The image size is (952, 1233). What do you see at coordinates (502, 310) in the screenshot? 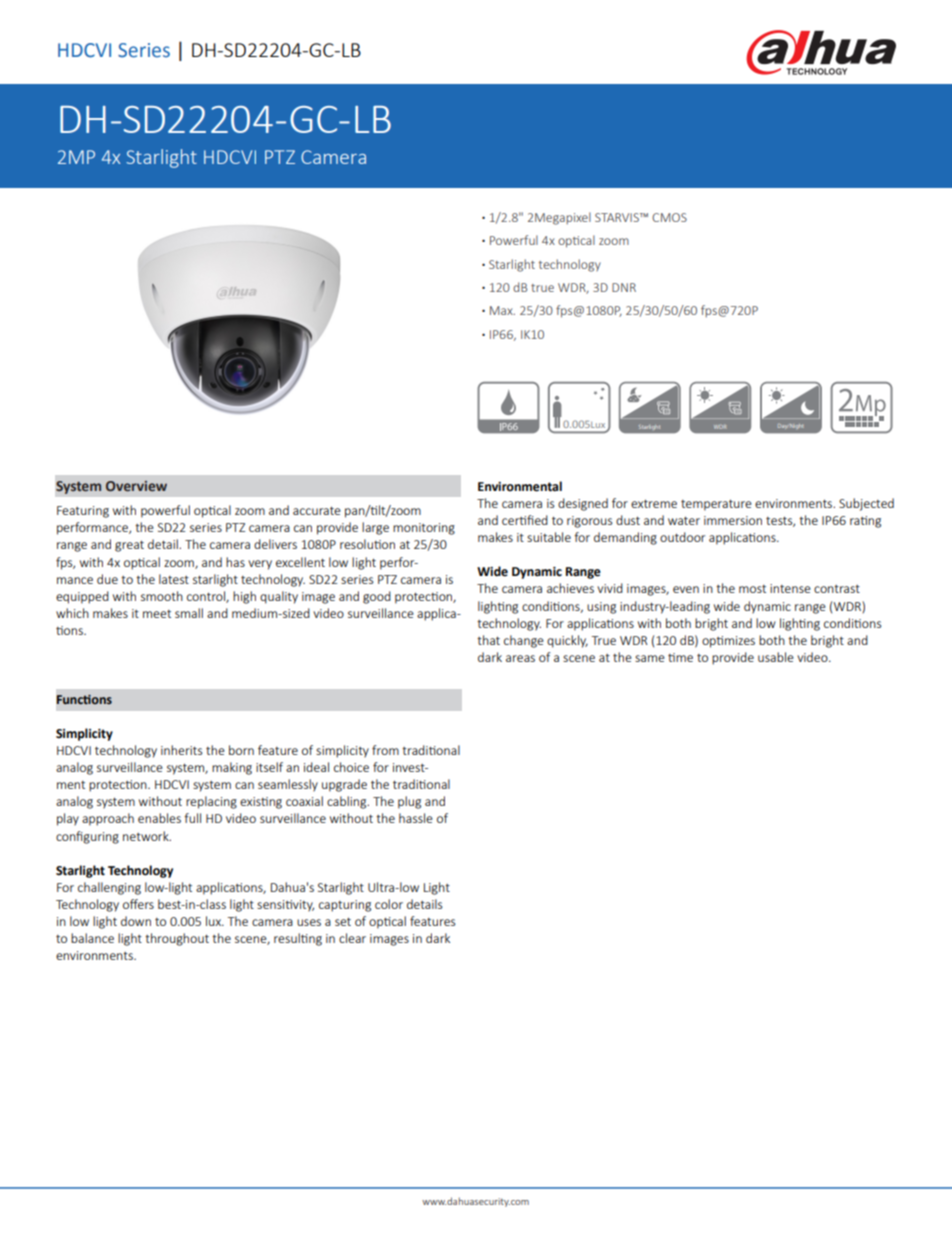
I see `Max` at bounding box center [502, 310].
